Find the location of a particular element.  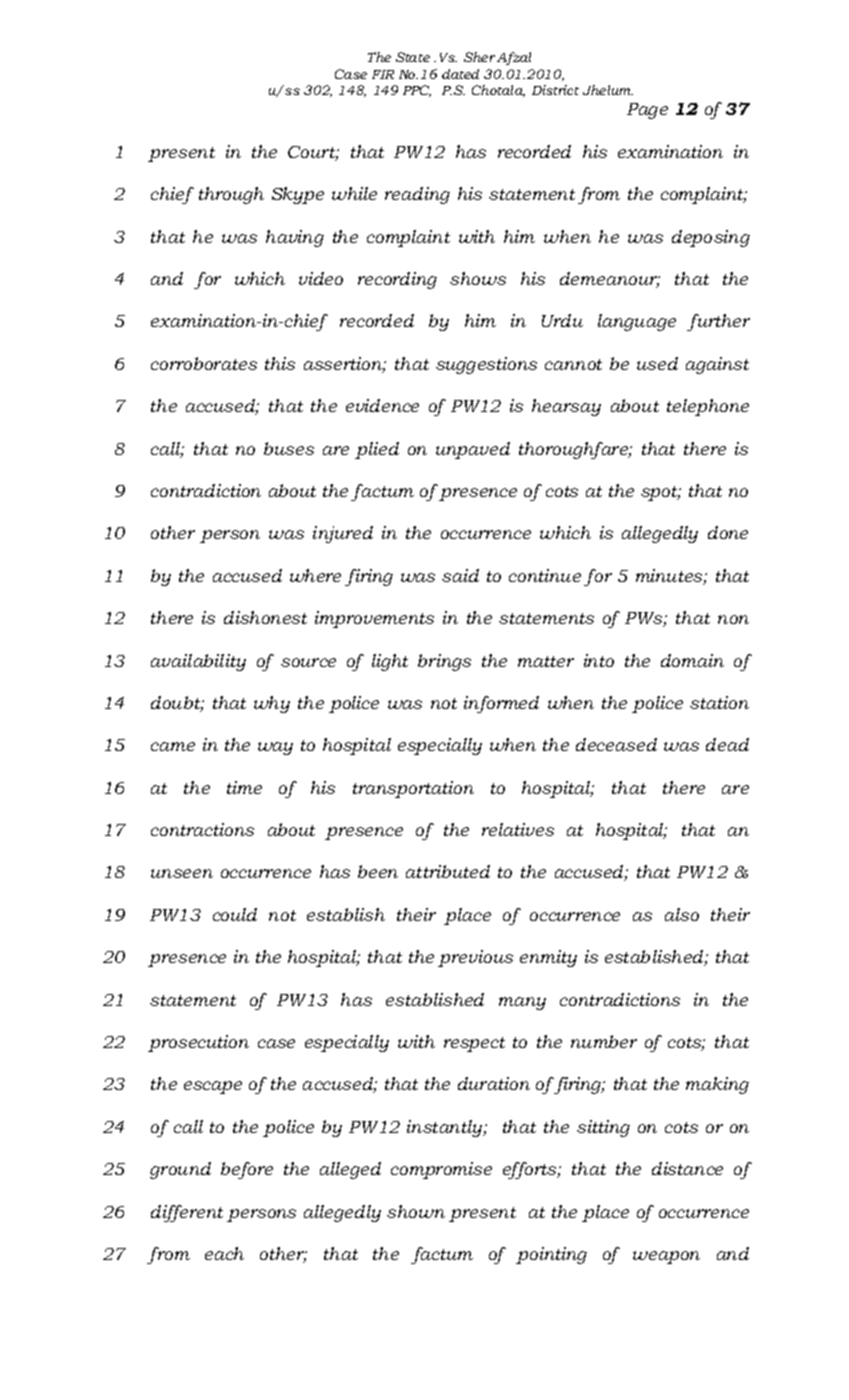

previous is located at coordinates (475, 958).
